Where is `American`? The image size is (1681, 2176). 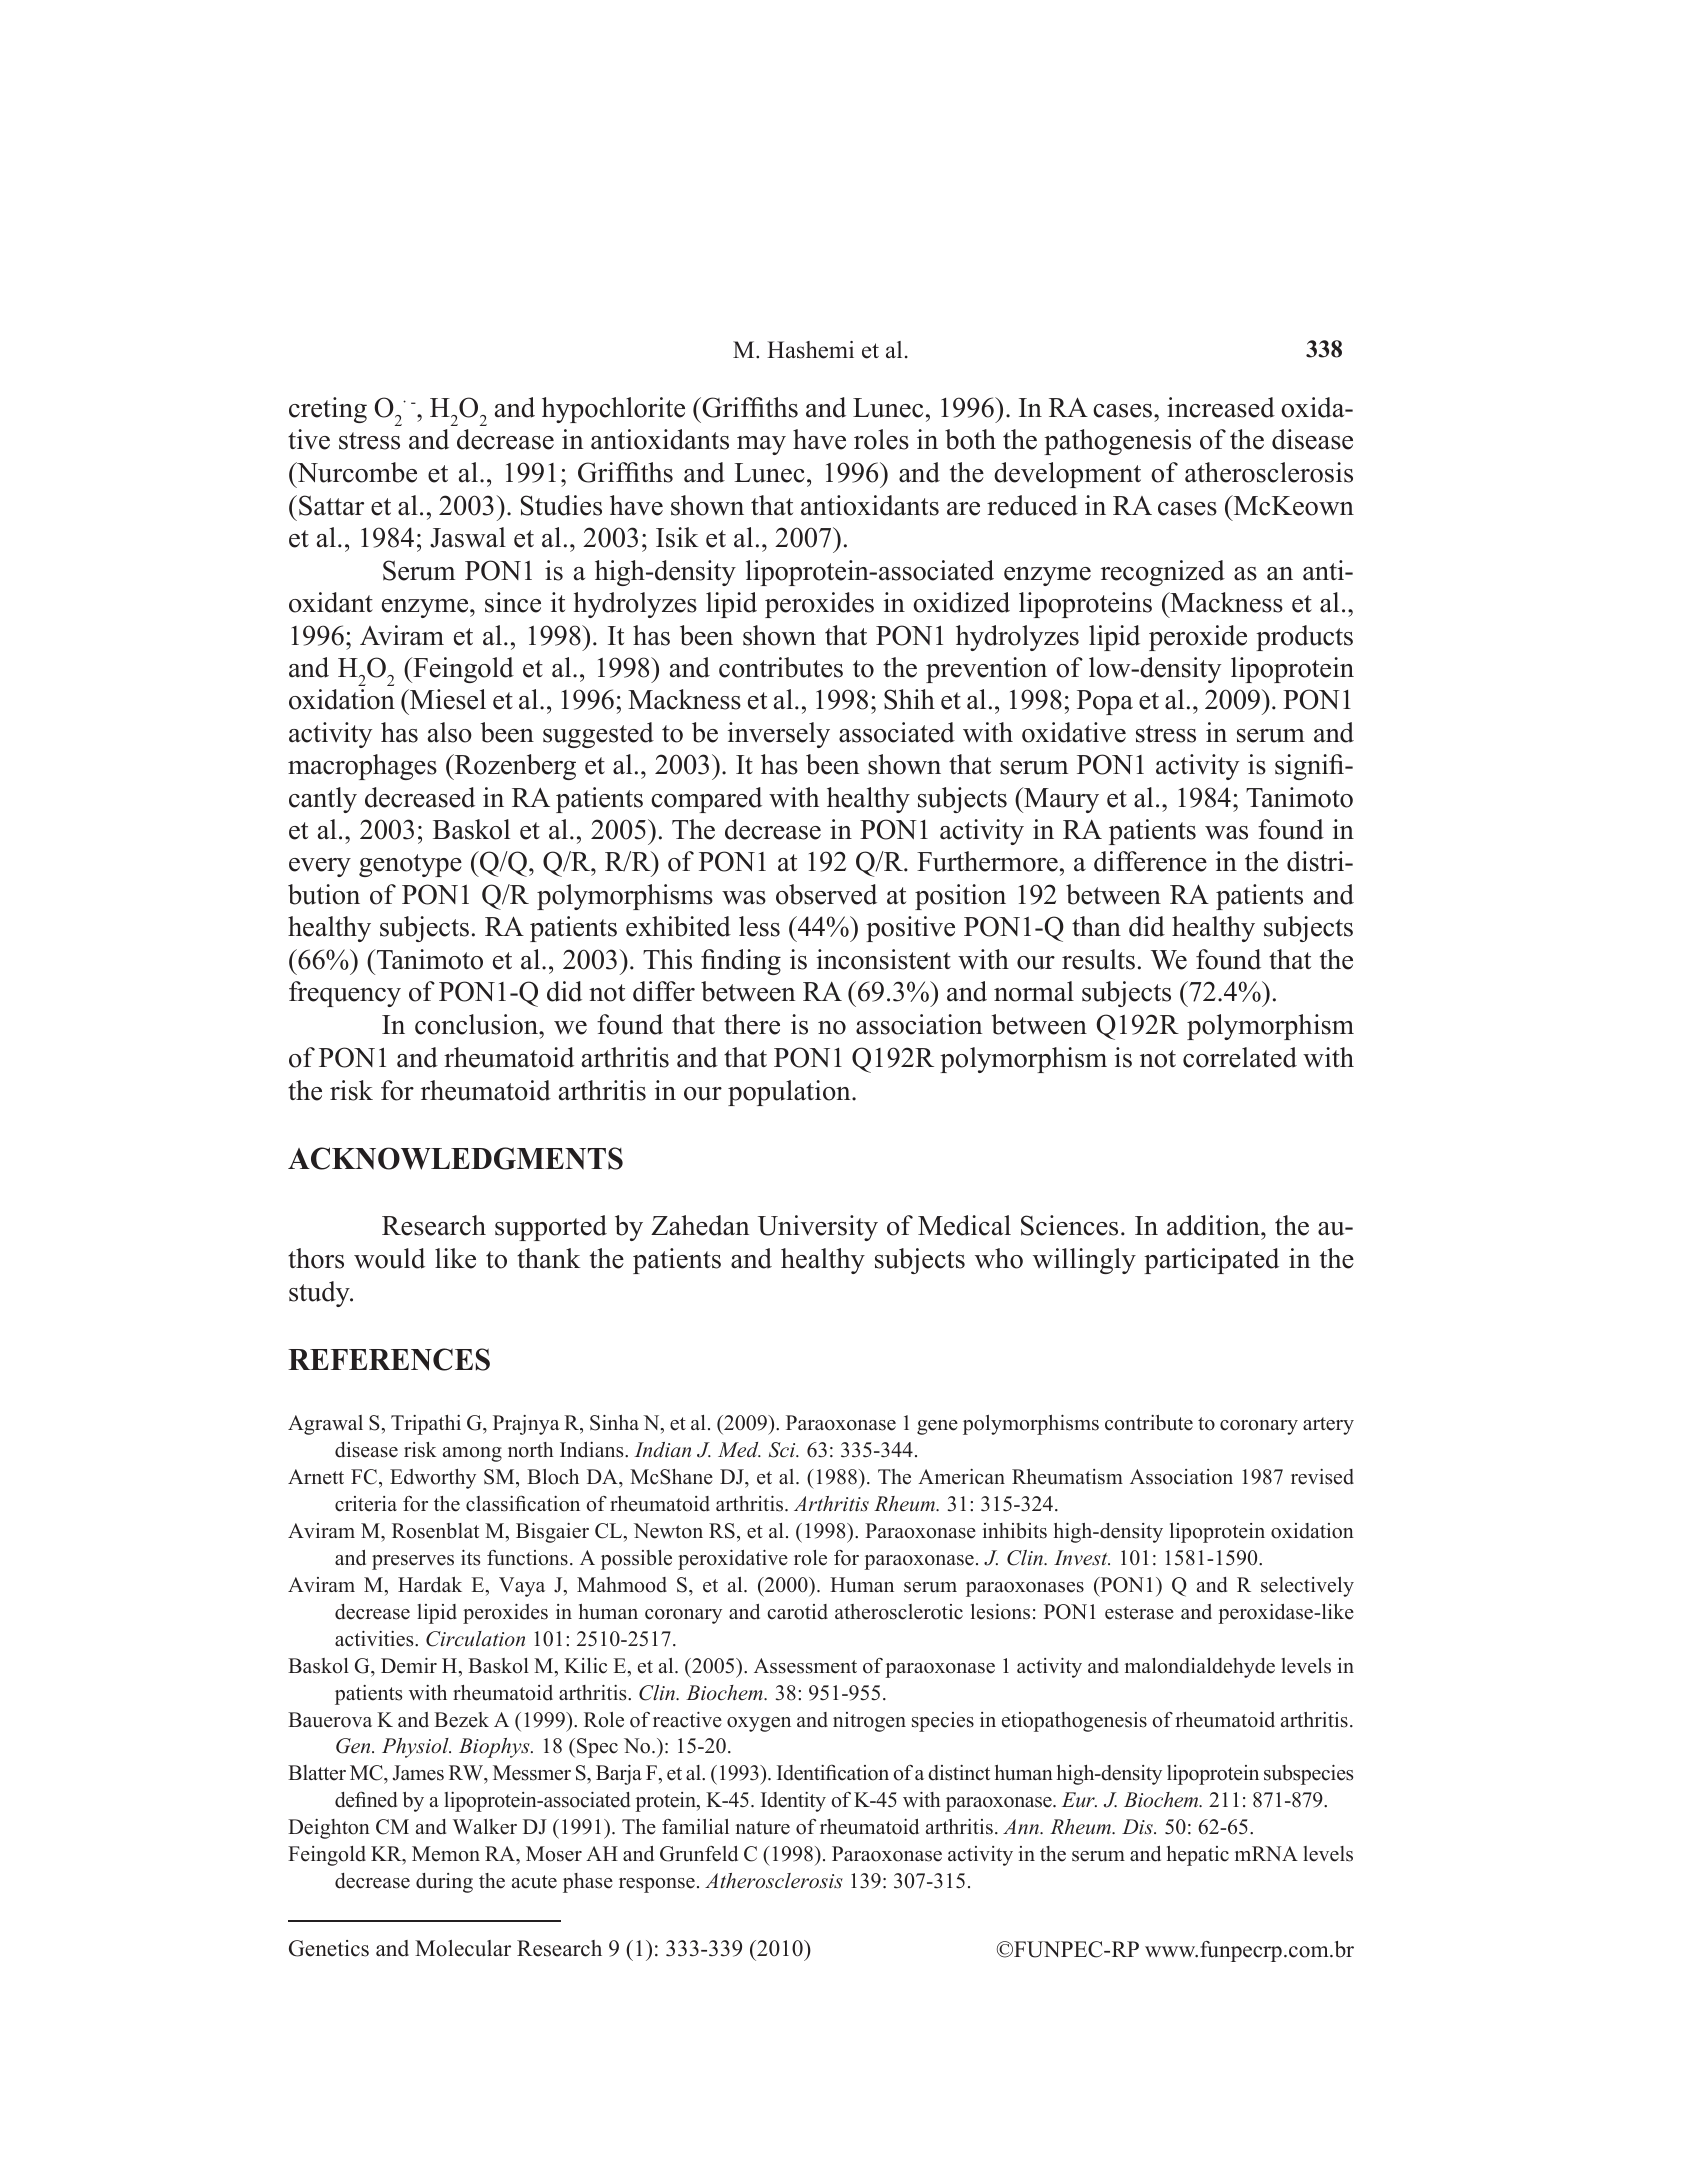 American is located at coordinates (961, 1477).
